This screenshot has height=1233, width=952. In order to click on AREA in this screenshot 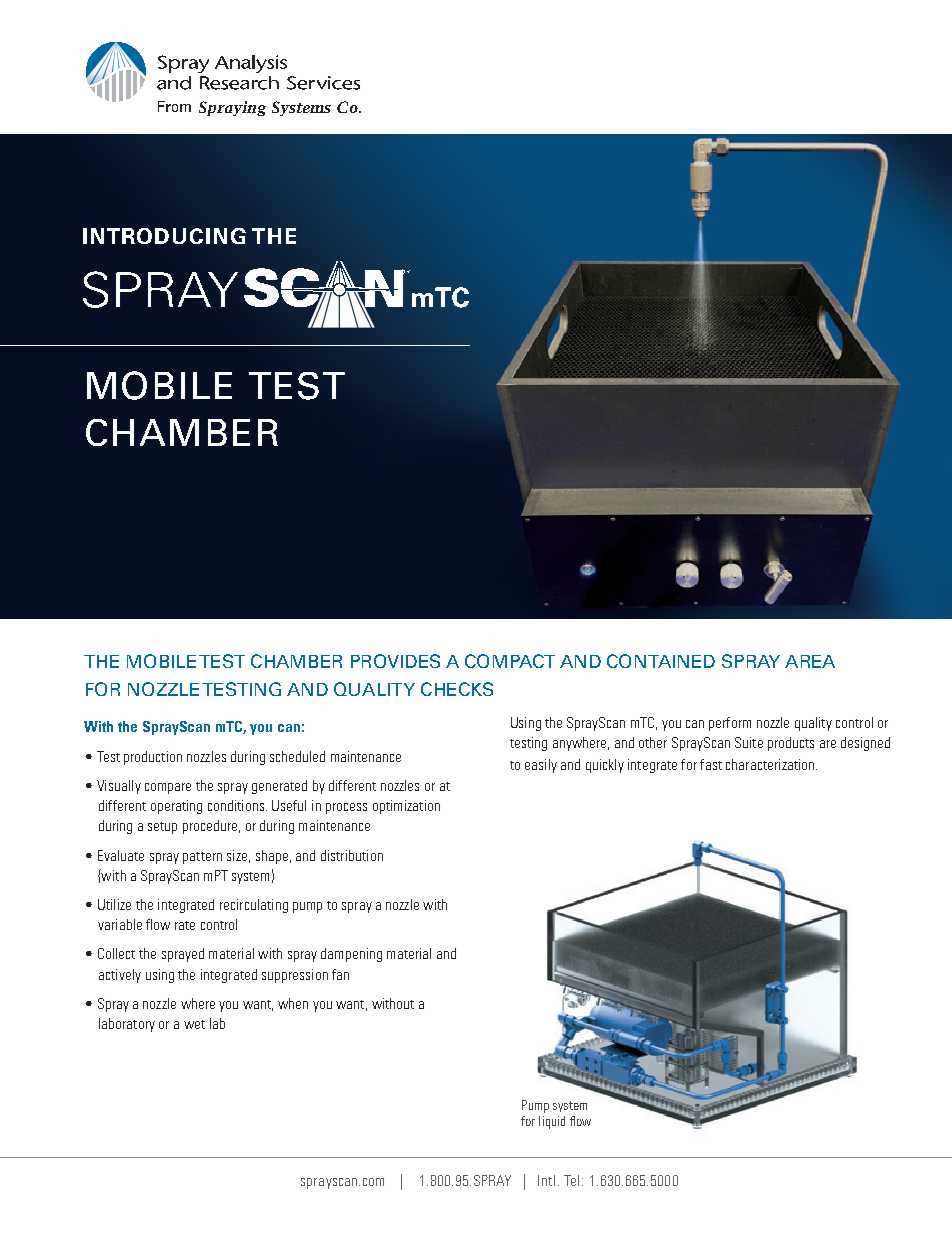, I will do `click(810, 661)`.
